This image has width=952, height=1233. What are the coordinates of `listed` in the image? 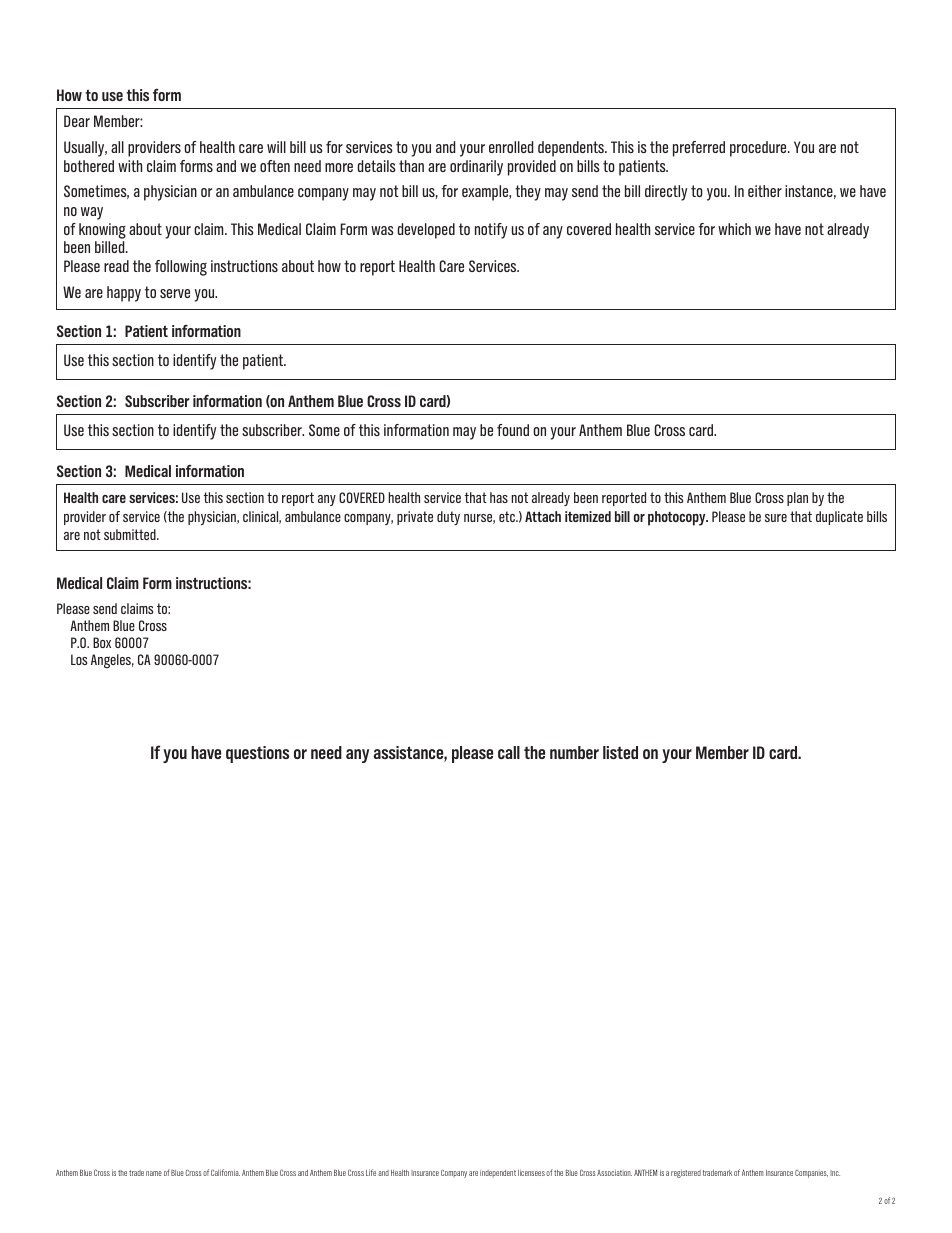 It's located at (620, 752).
